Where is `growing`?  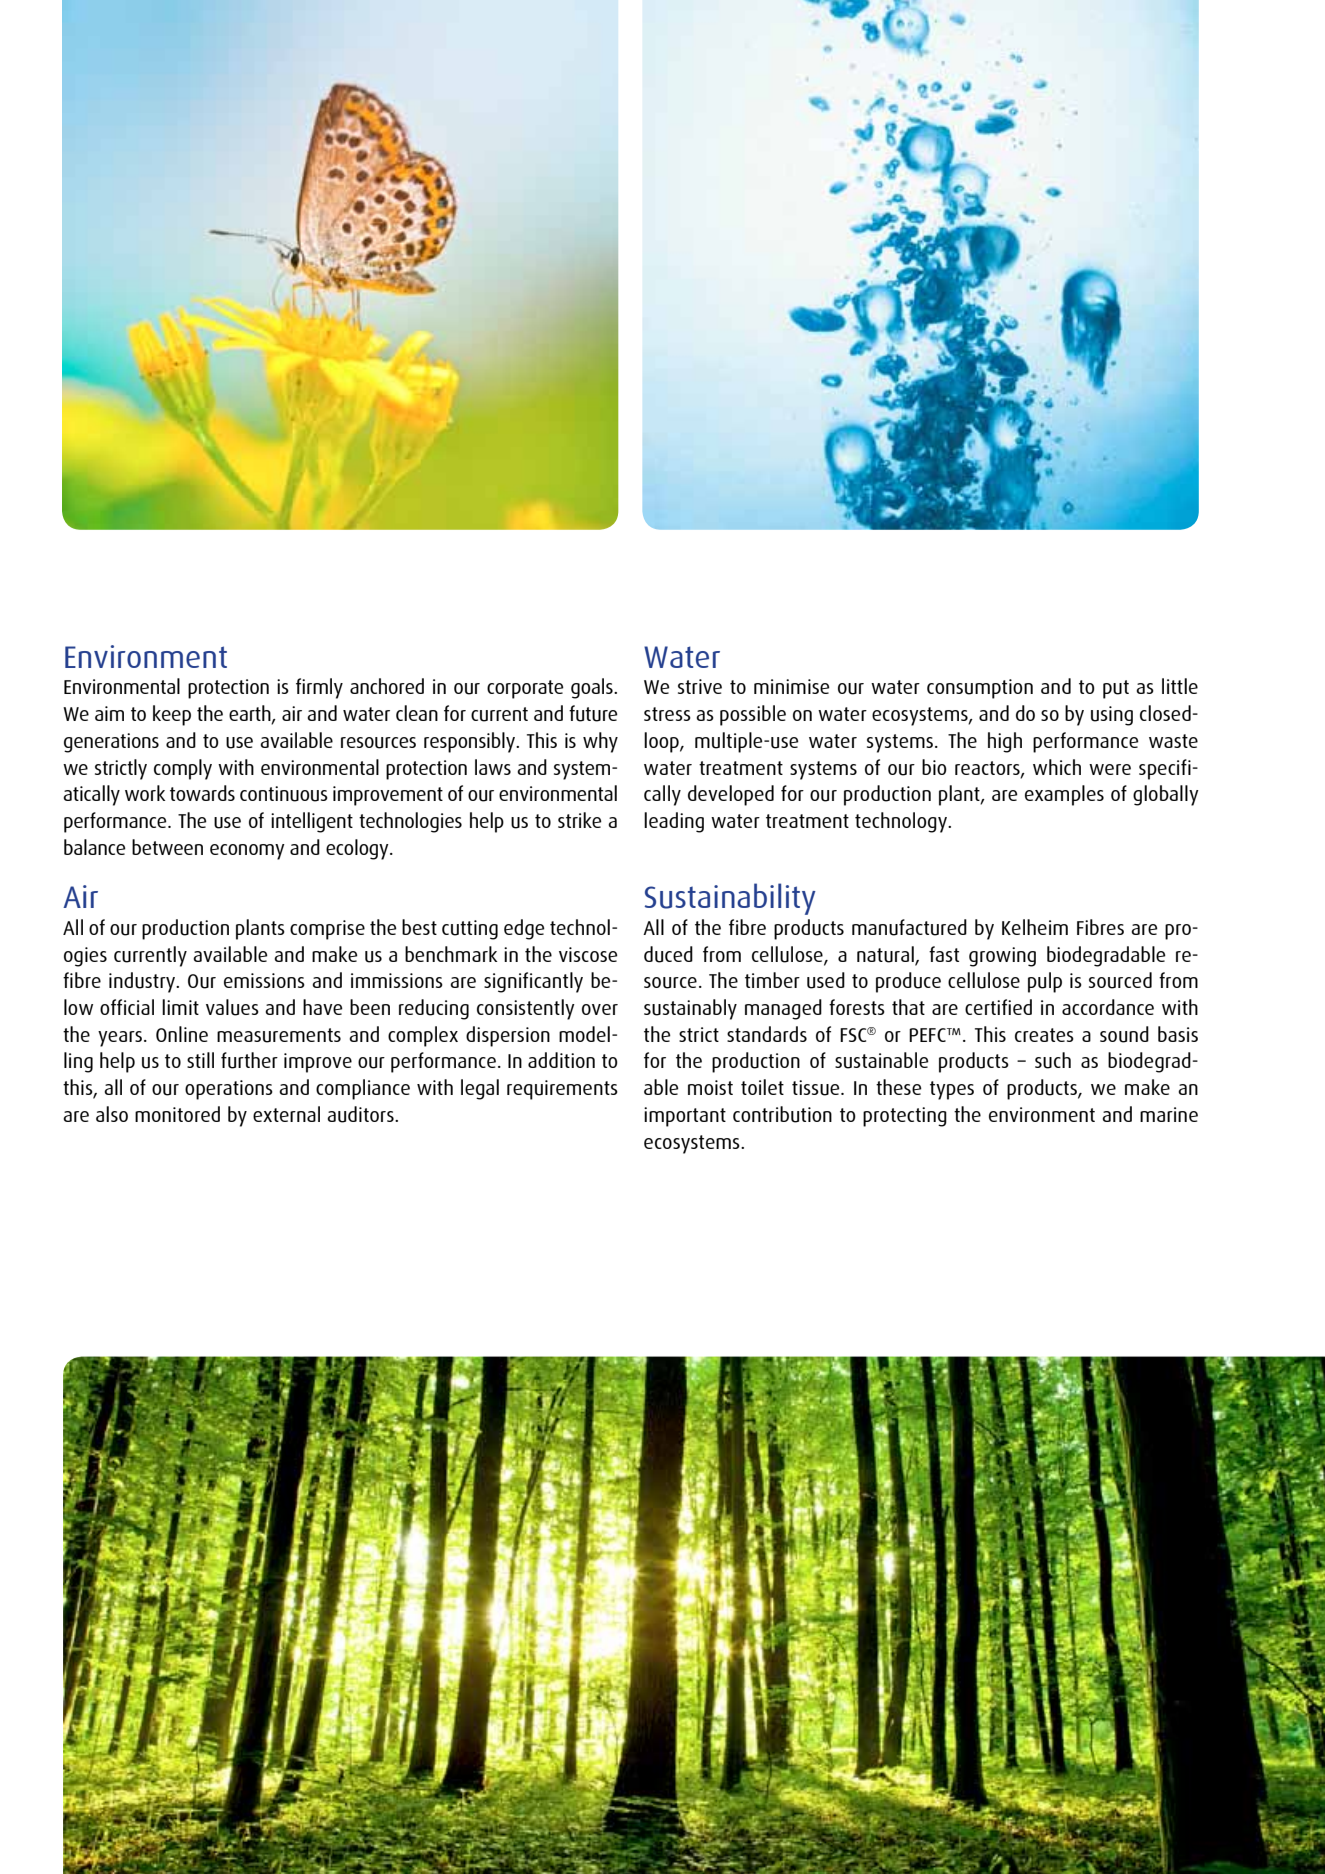
growing is located at coordinates (1002, 957).
